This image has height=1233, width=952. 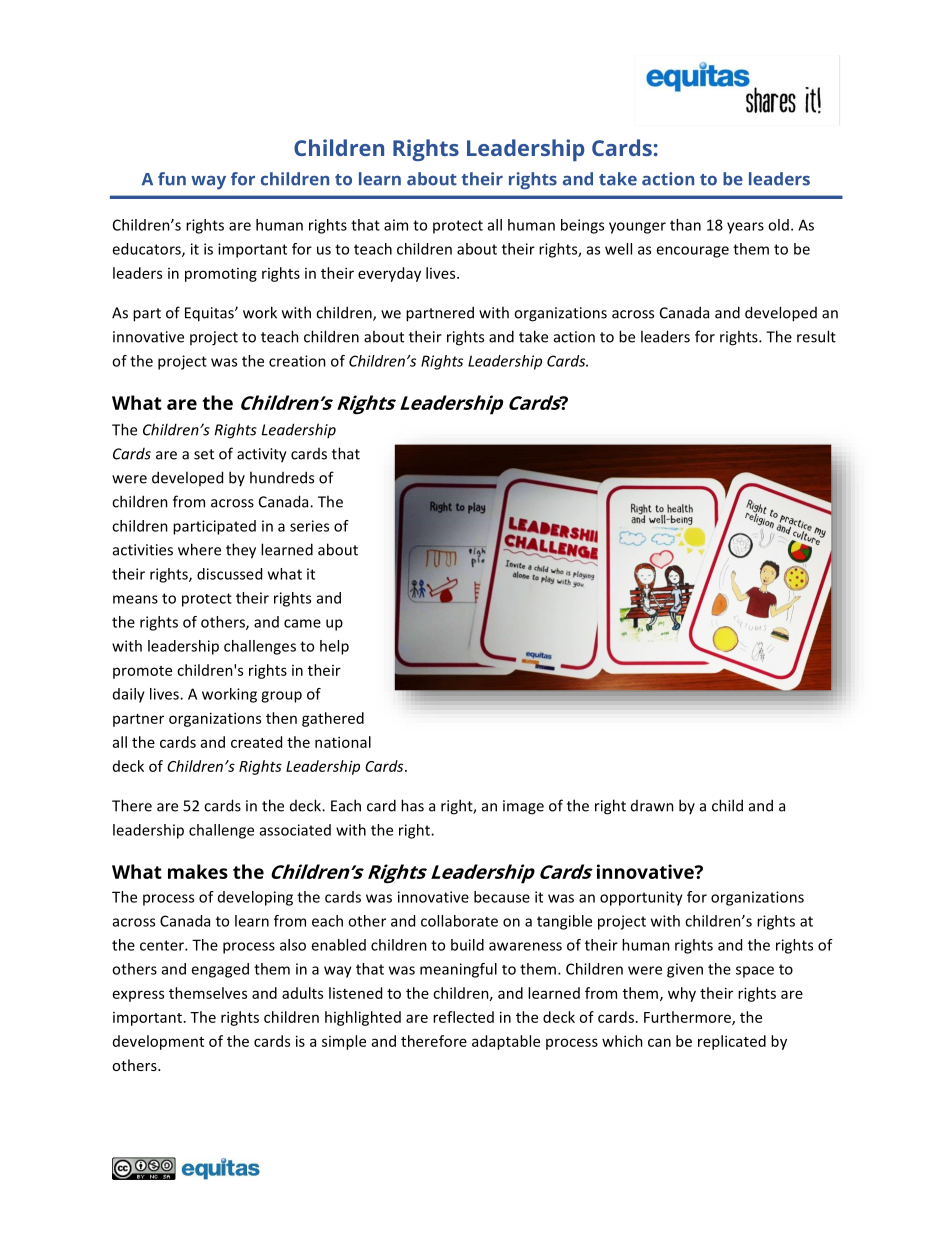 What do you see at coordinates (158, 1042) in the image?
I see `development` at bounding box center [158, 1042].
